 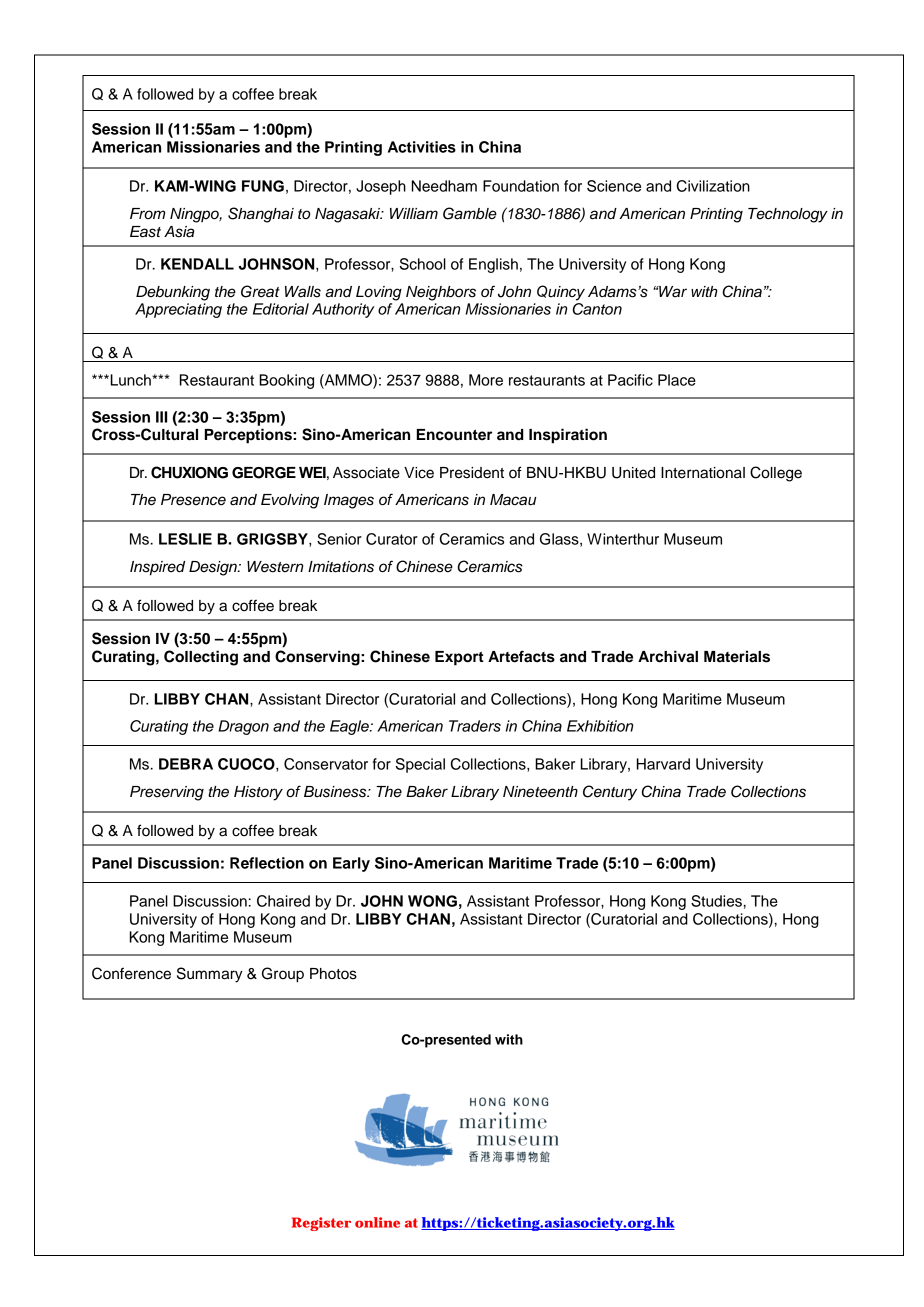 What do you see at coordinates (201, 658) in the image?
I see `Collecting` at bounding box center [201, 658].
